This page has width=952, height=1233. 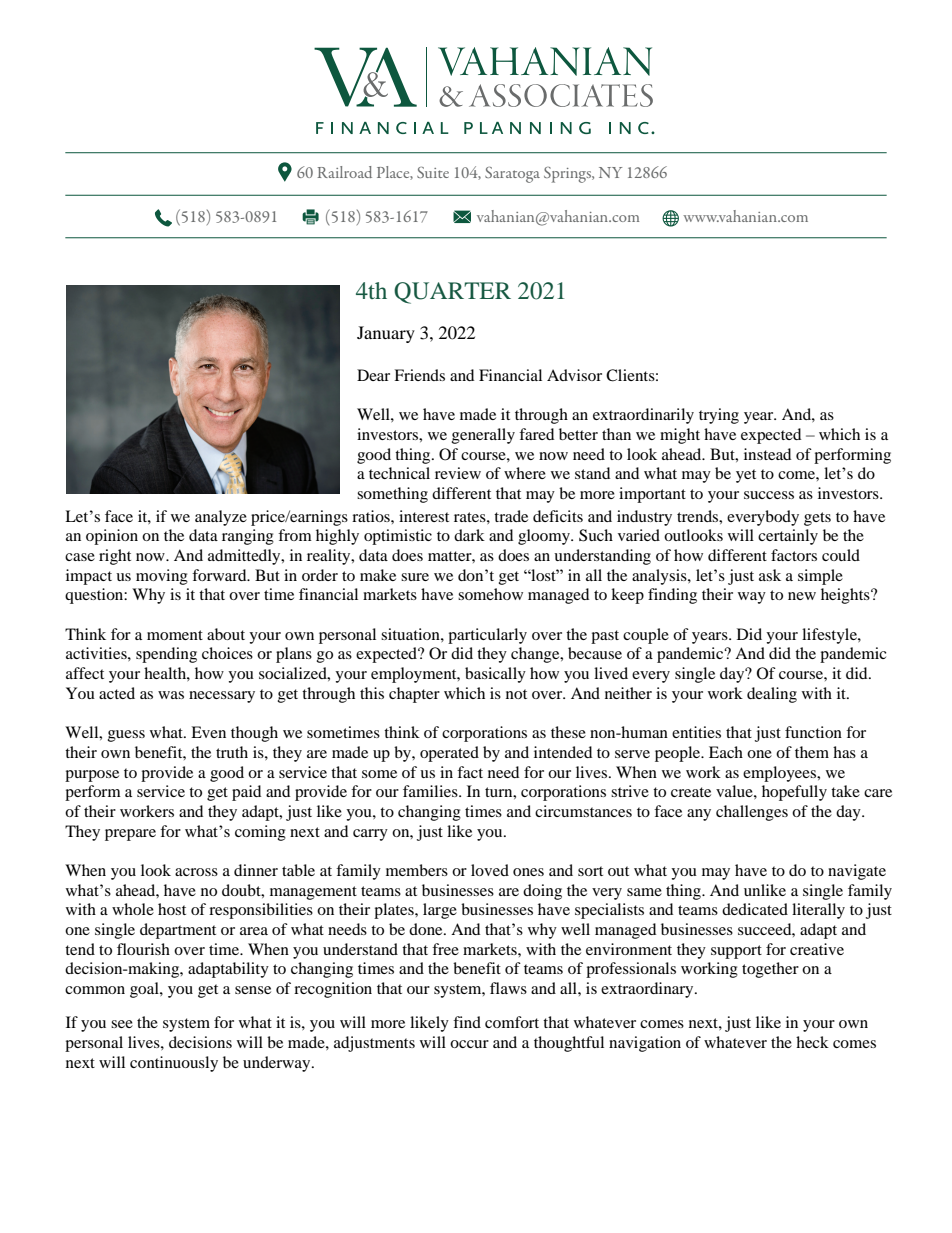 What do you see at coordinates (174, 1064) in the page?
I see `continuously` at bounding box center [174, 1064].
